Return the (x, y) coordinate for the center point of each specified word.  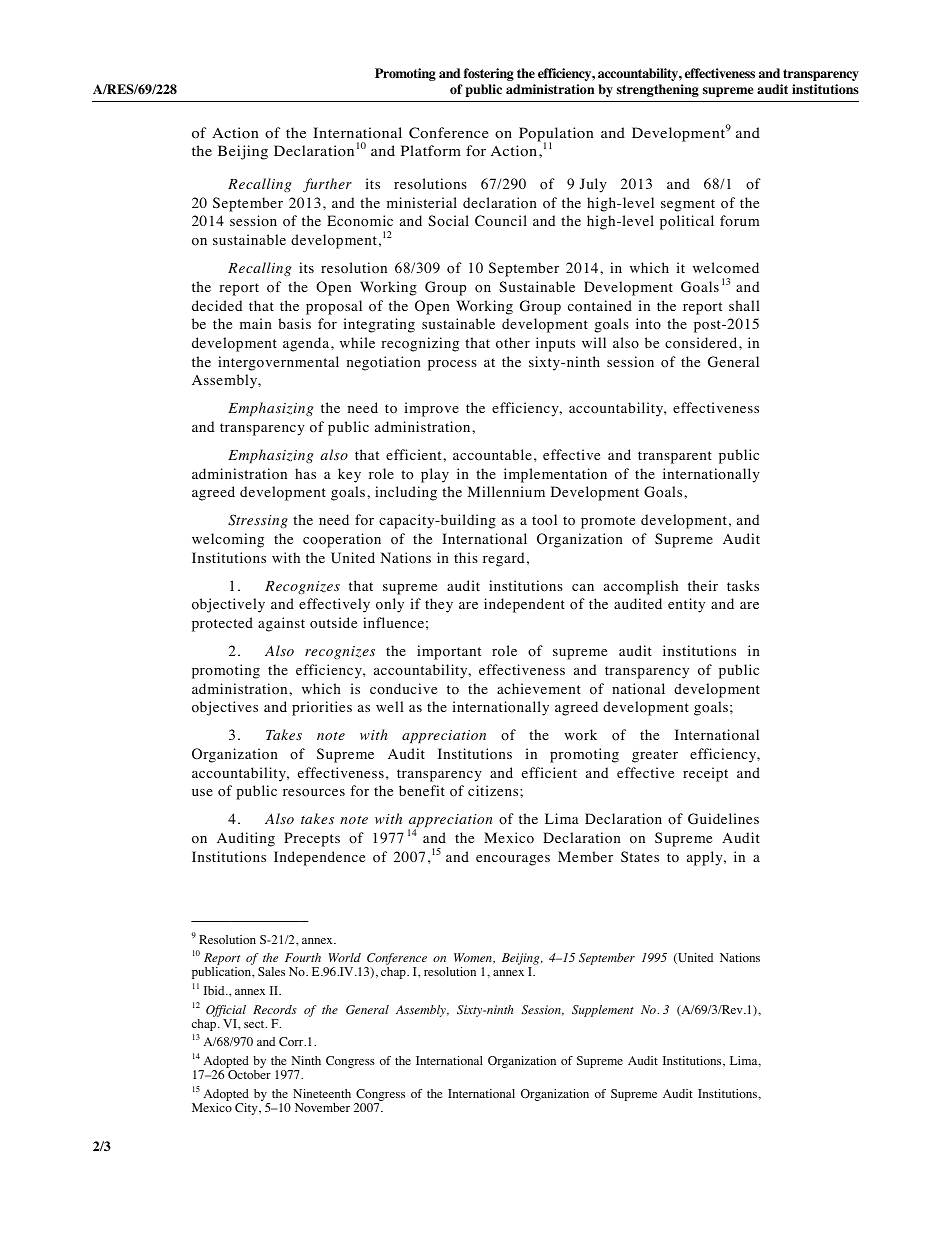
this (466, 557)
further (327, 185)
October (249, 1074)
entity (686, 605)
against (281, 624)
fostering (489, 74)
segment (688, 205)
